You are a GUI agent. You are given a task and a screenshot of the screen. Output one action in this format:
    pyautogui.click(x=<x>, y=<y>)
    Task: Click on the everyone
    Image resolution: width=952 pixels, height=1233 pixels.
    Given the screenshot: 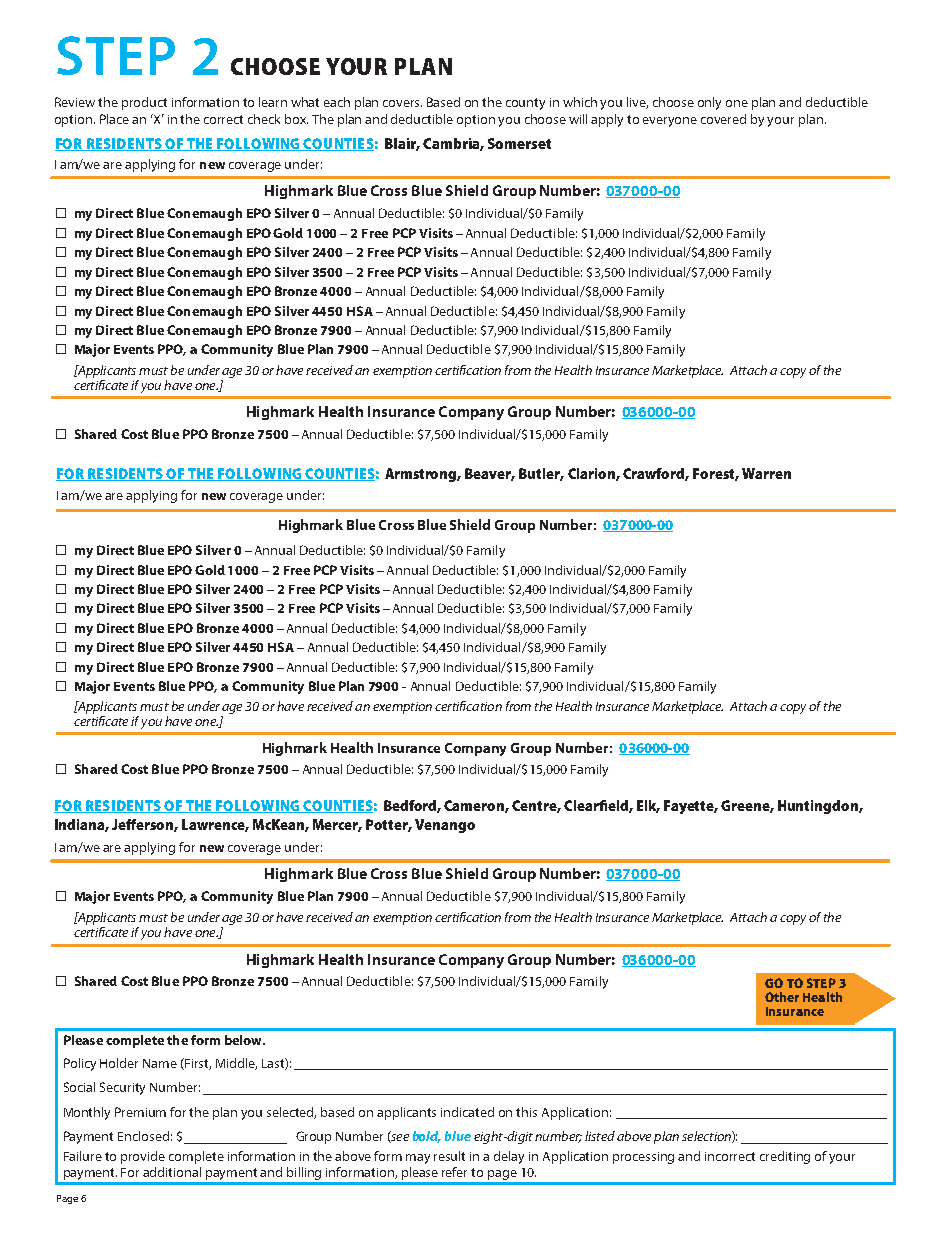 What is the action you would take?
    pyautogui.click(x=670, y=122)
